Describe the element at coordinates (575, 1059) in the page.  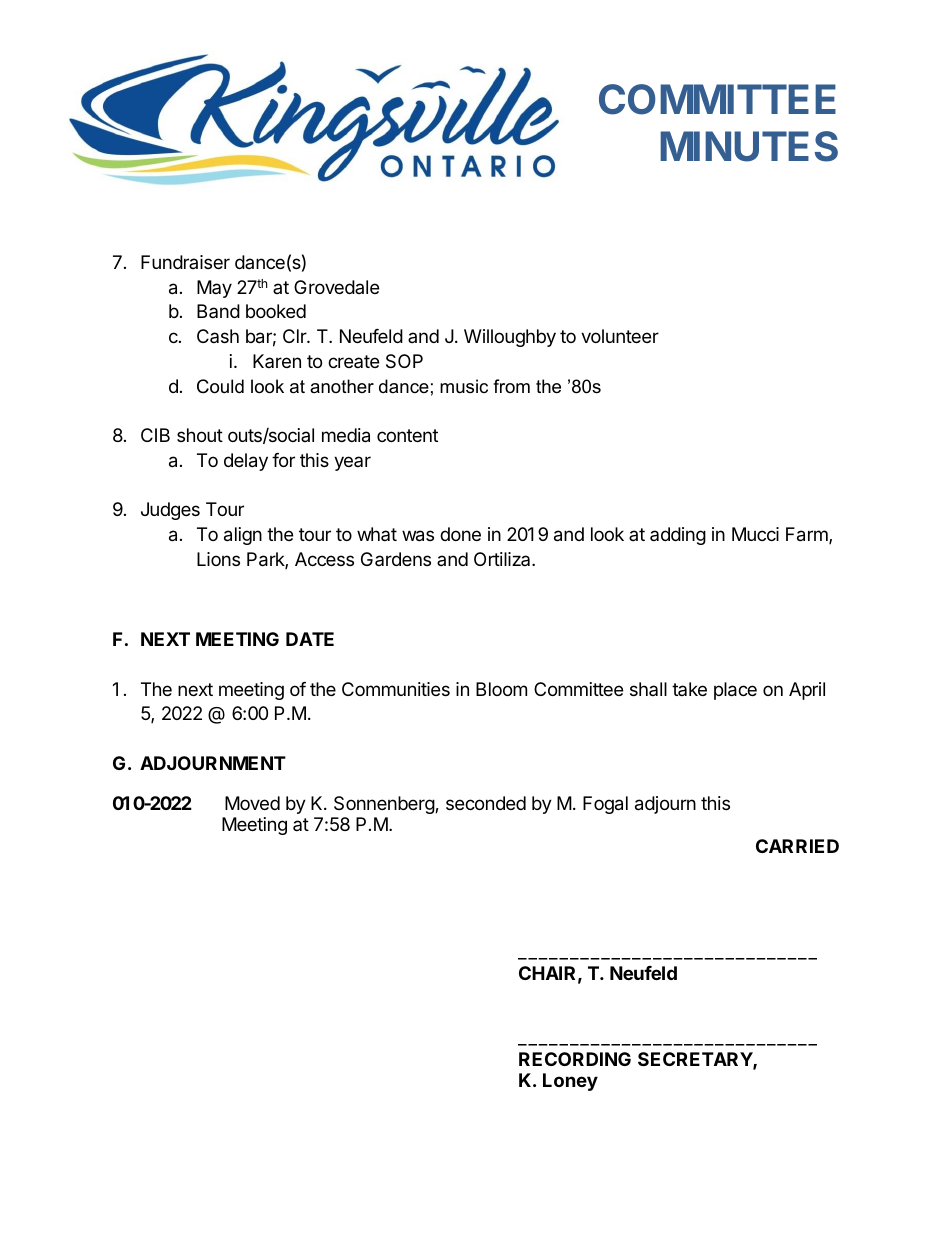
I see `RECORDING` at that location.
